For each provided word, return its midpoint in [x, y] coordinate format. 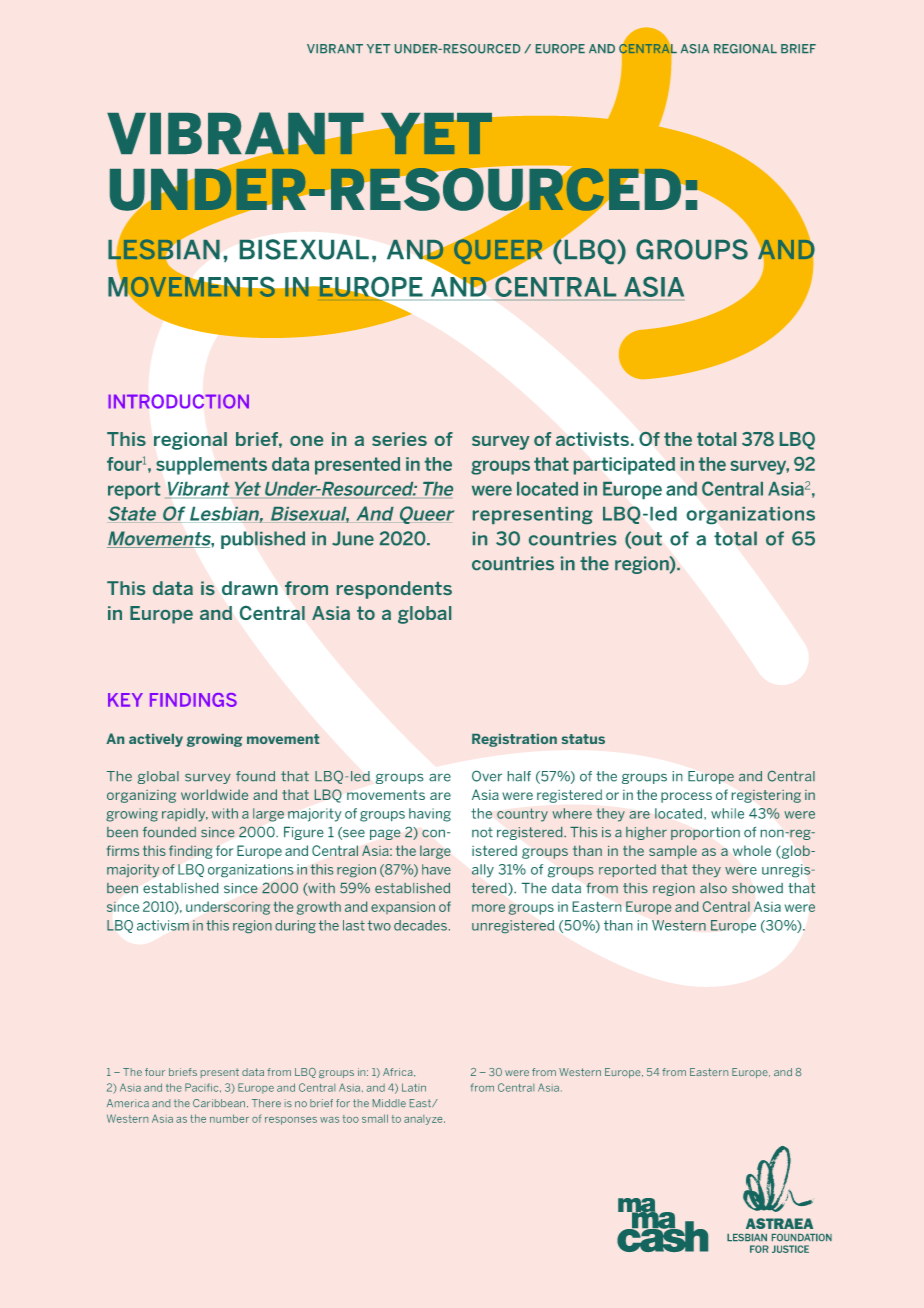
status [583, 739]
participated [624, 466]
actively [156, 740]
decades [420, 925]
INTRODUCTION [178, 401]
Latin [414, 1087]
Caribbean [220, 1103]
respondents [394, 590]
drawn [250, 588]
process [686, 797]
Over [487, 776]
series [399, 439]
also [713, 888]
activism [163, 925]
